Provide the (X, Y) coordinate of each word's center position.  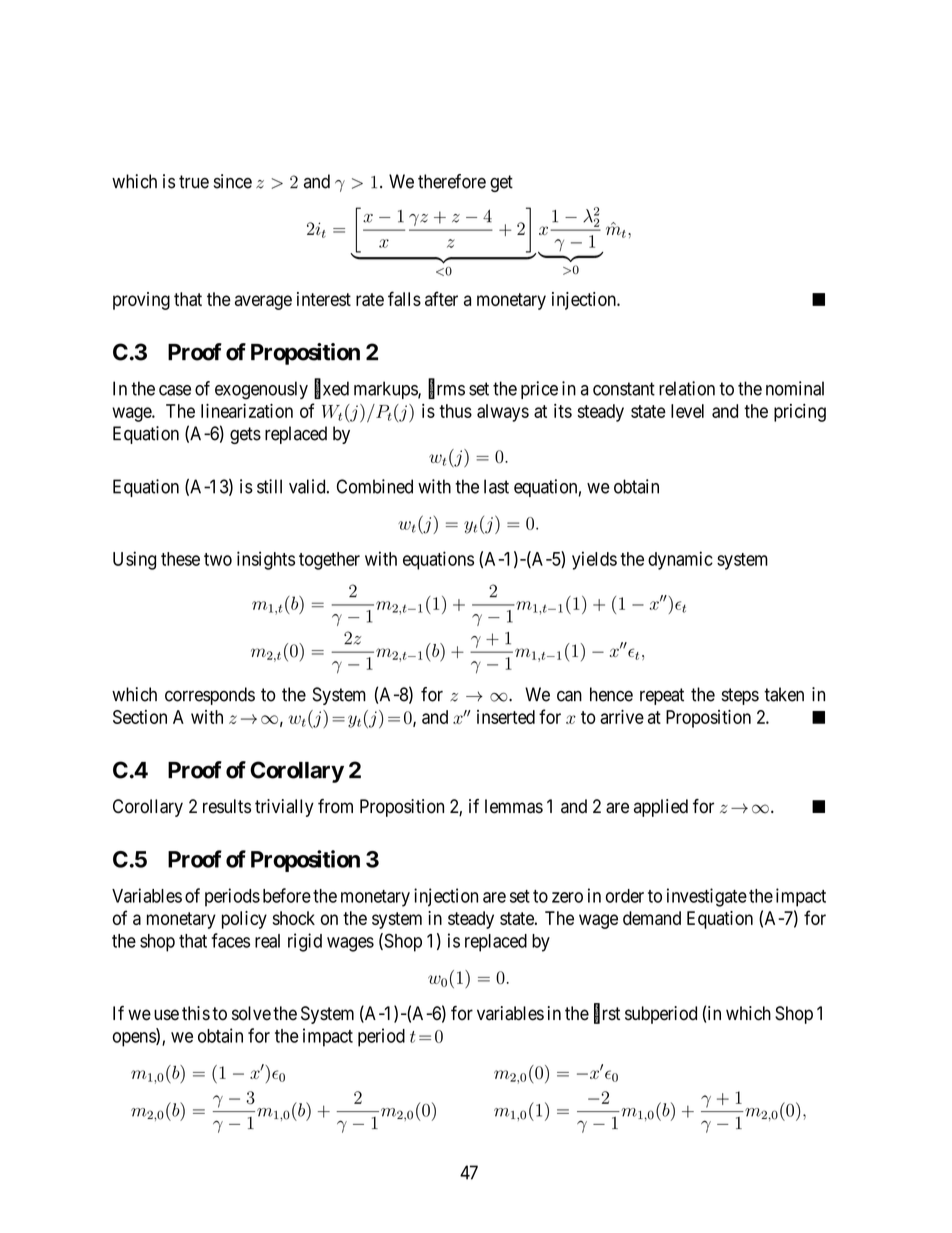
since (233, 181)
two (218, 559)
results (227, 806)
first (607, 1014)
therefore (452, 181)
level (687, 411)
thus (455, 411)
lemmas (514, 806)
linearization (247, 411)
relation (687, 388)
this (196, 1013)
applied (661, 808)
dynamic (680, 560)
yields (594, 560)
